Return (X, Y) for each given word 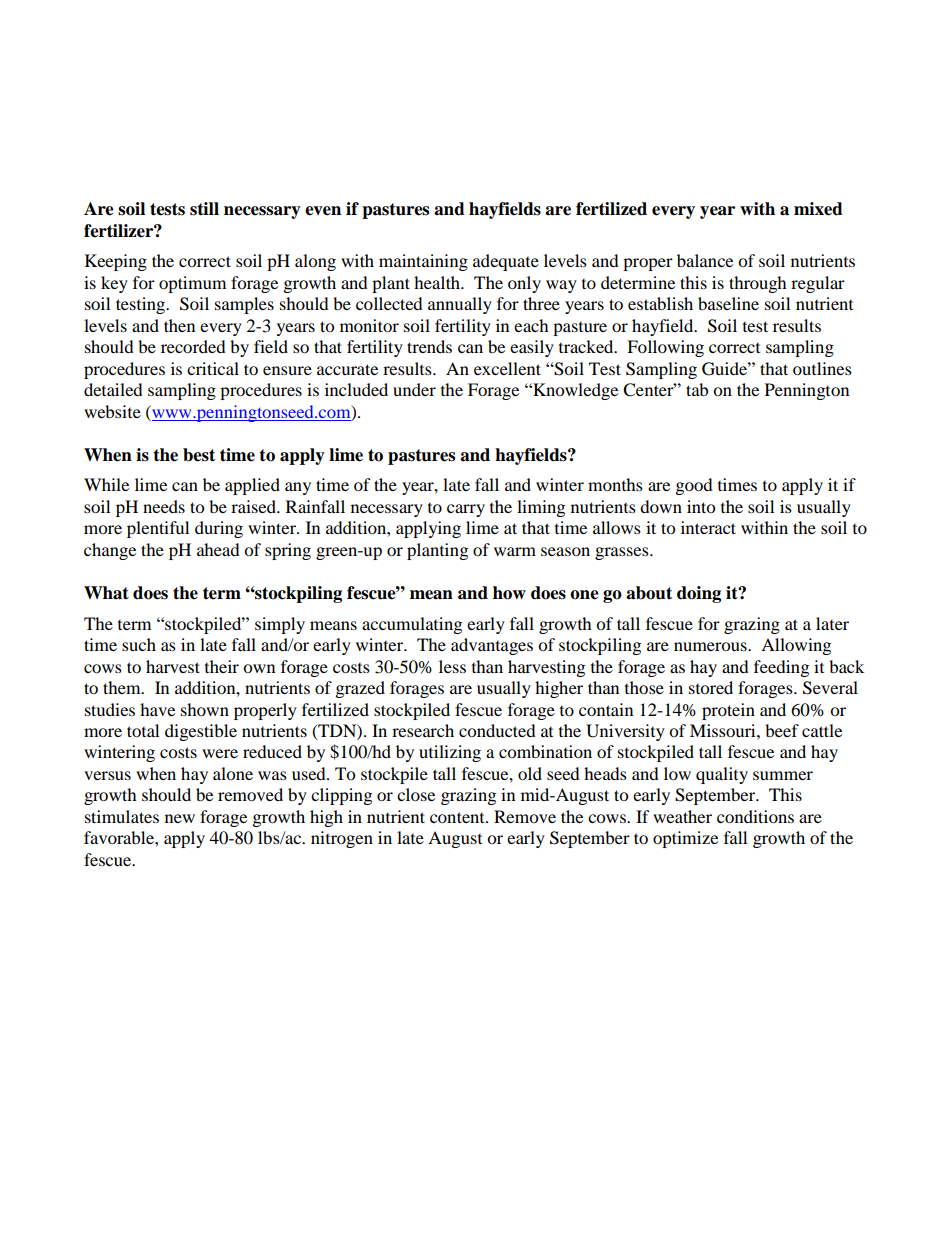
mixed (818, 209)
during (219, 529)
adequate (506, 262)
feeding (781, 668)
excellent (507, 368)
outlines (822, 368)
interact (708, 527)
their (222, 666)
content (458, 817)
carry (466, 510)
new (180, 818)
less (452, 666)
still (204, 209)
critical (213, 368)
